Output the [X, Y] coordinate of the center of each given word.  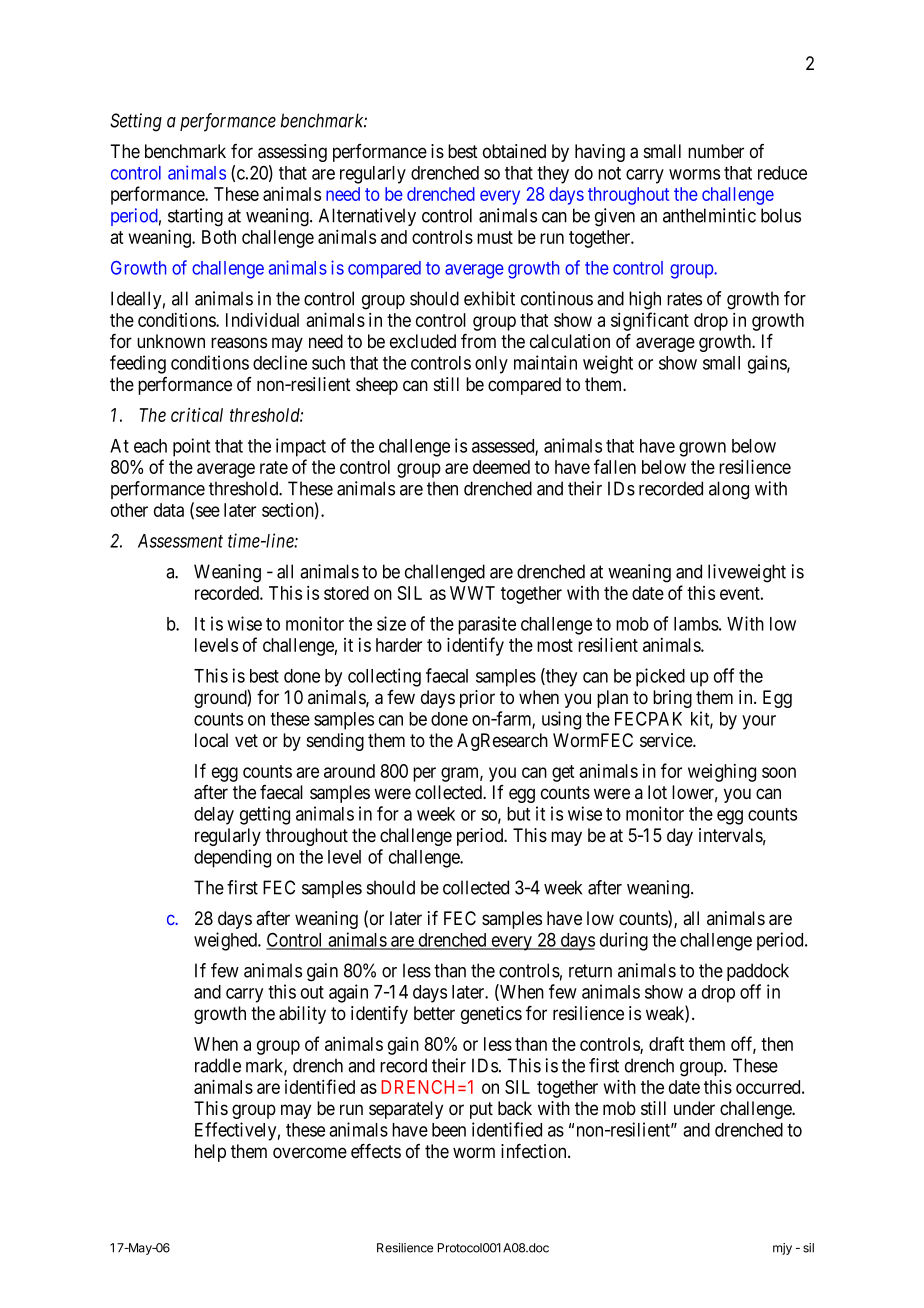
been [449, 1130]
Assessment [180, 541]
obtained [514, 151]
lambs [696, 624]
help [210, 1153]
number [716, 151]
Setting [136, 122]
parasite [487, 625]
